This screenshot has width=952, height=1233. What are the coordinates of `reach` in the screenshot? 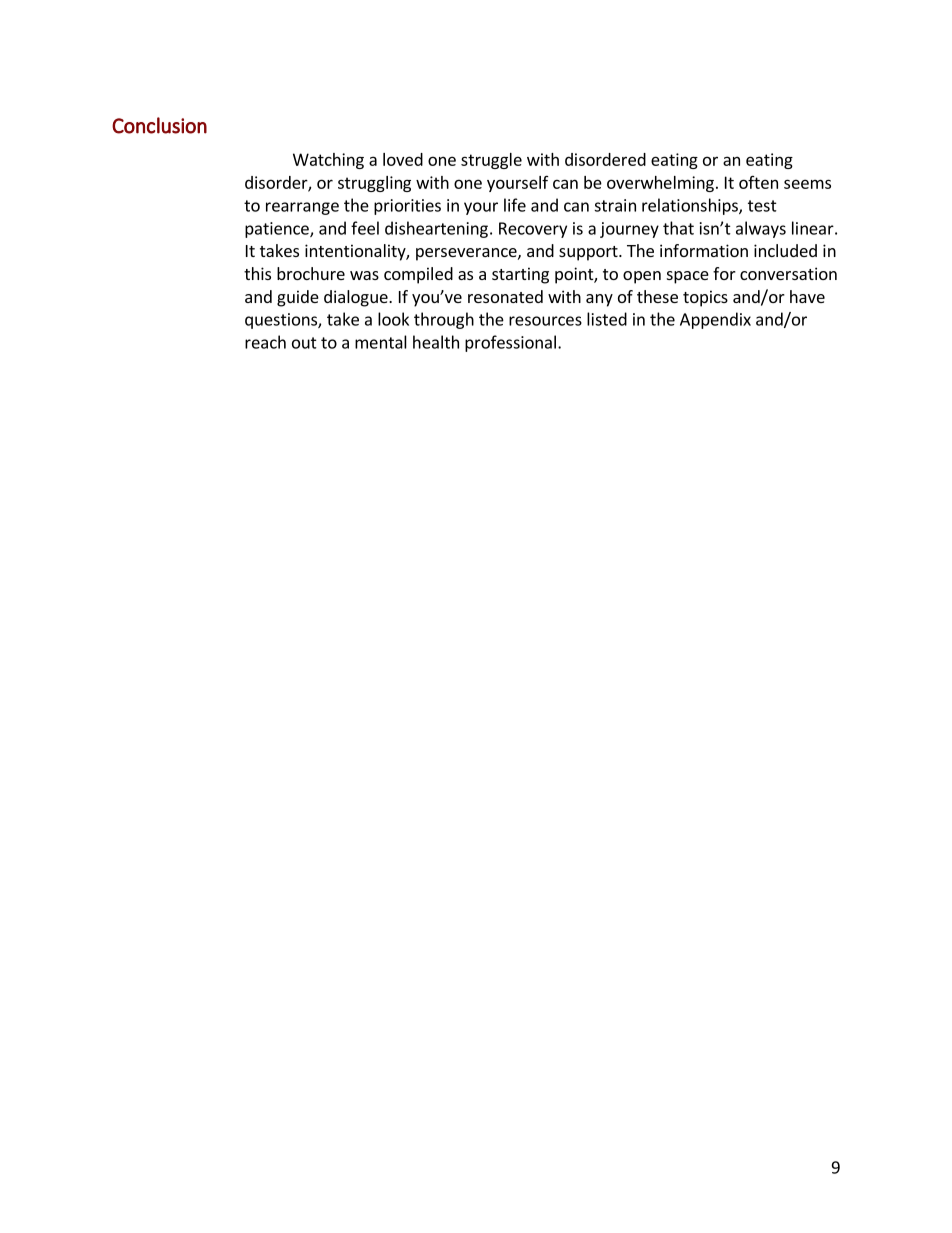 It's located at (265, 342).
